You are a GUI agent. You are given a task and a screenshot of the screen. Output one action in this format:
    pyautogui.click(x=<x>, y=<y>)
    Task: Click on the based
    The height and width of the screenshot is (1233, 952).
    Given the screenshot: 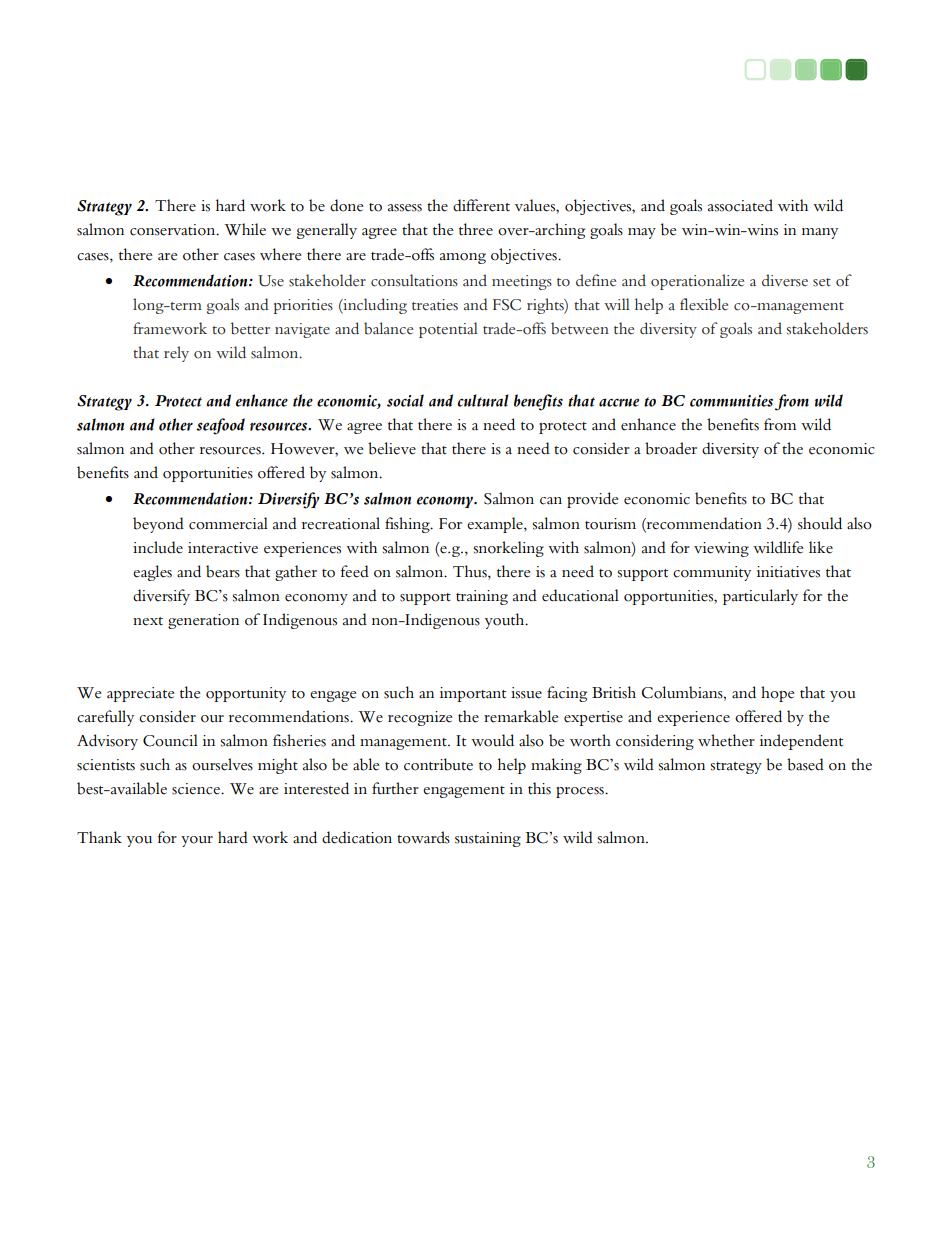 What is the action you would take?
    pyautogui.click(x=805, y=764)
